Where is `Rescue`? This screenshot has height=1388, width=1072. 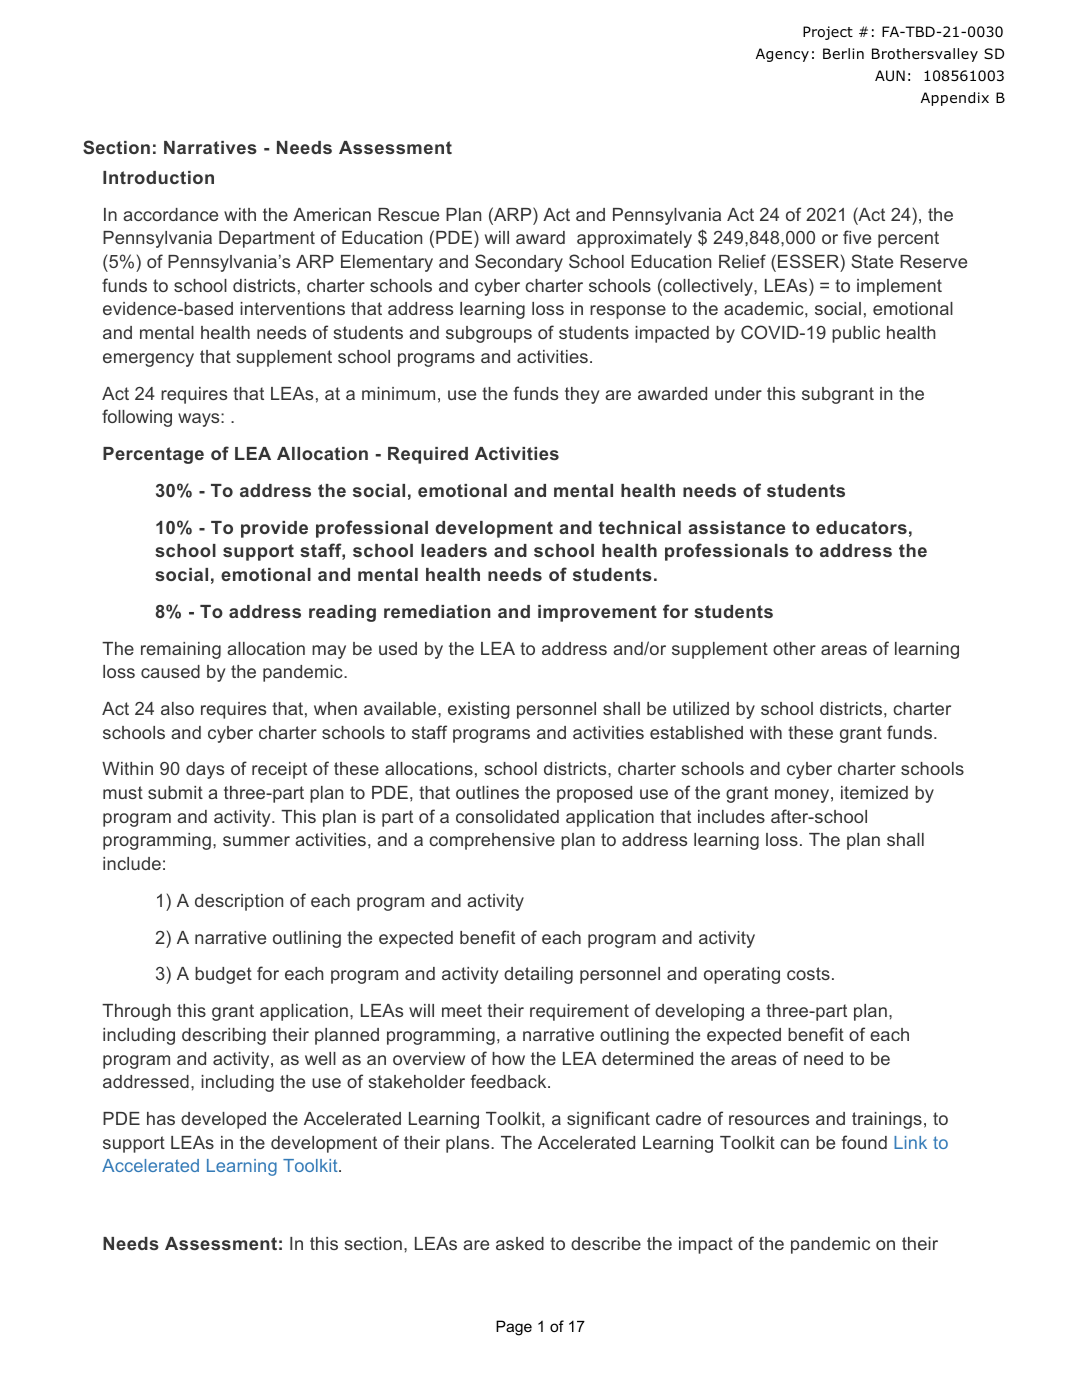
Rescue is located at coordinates (408, 214).
